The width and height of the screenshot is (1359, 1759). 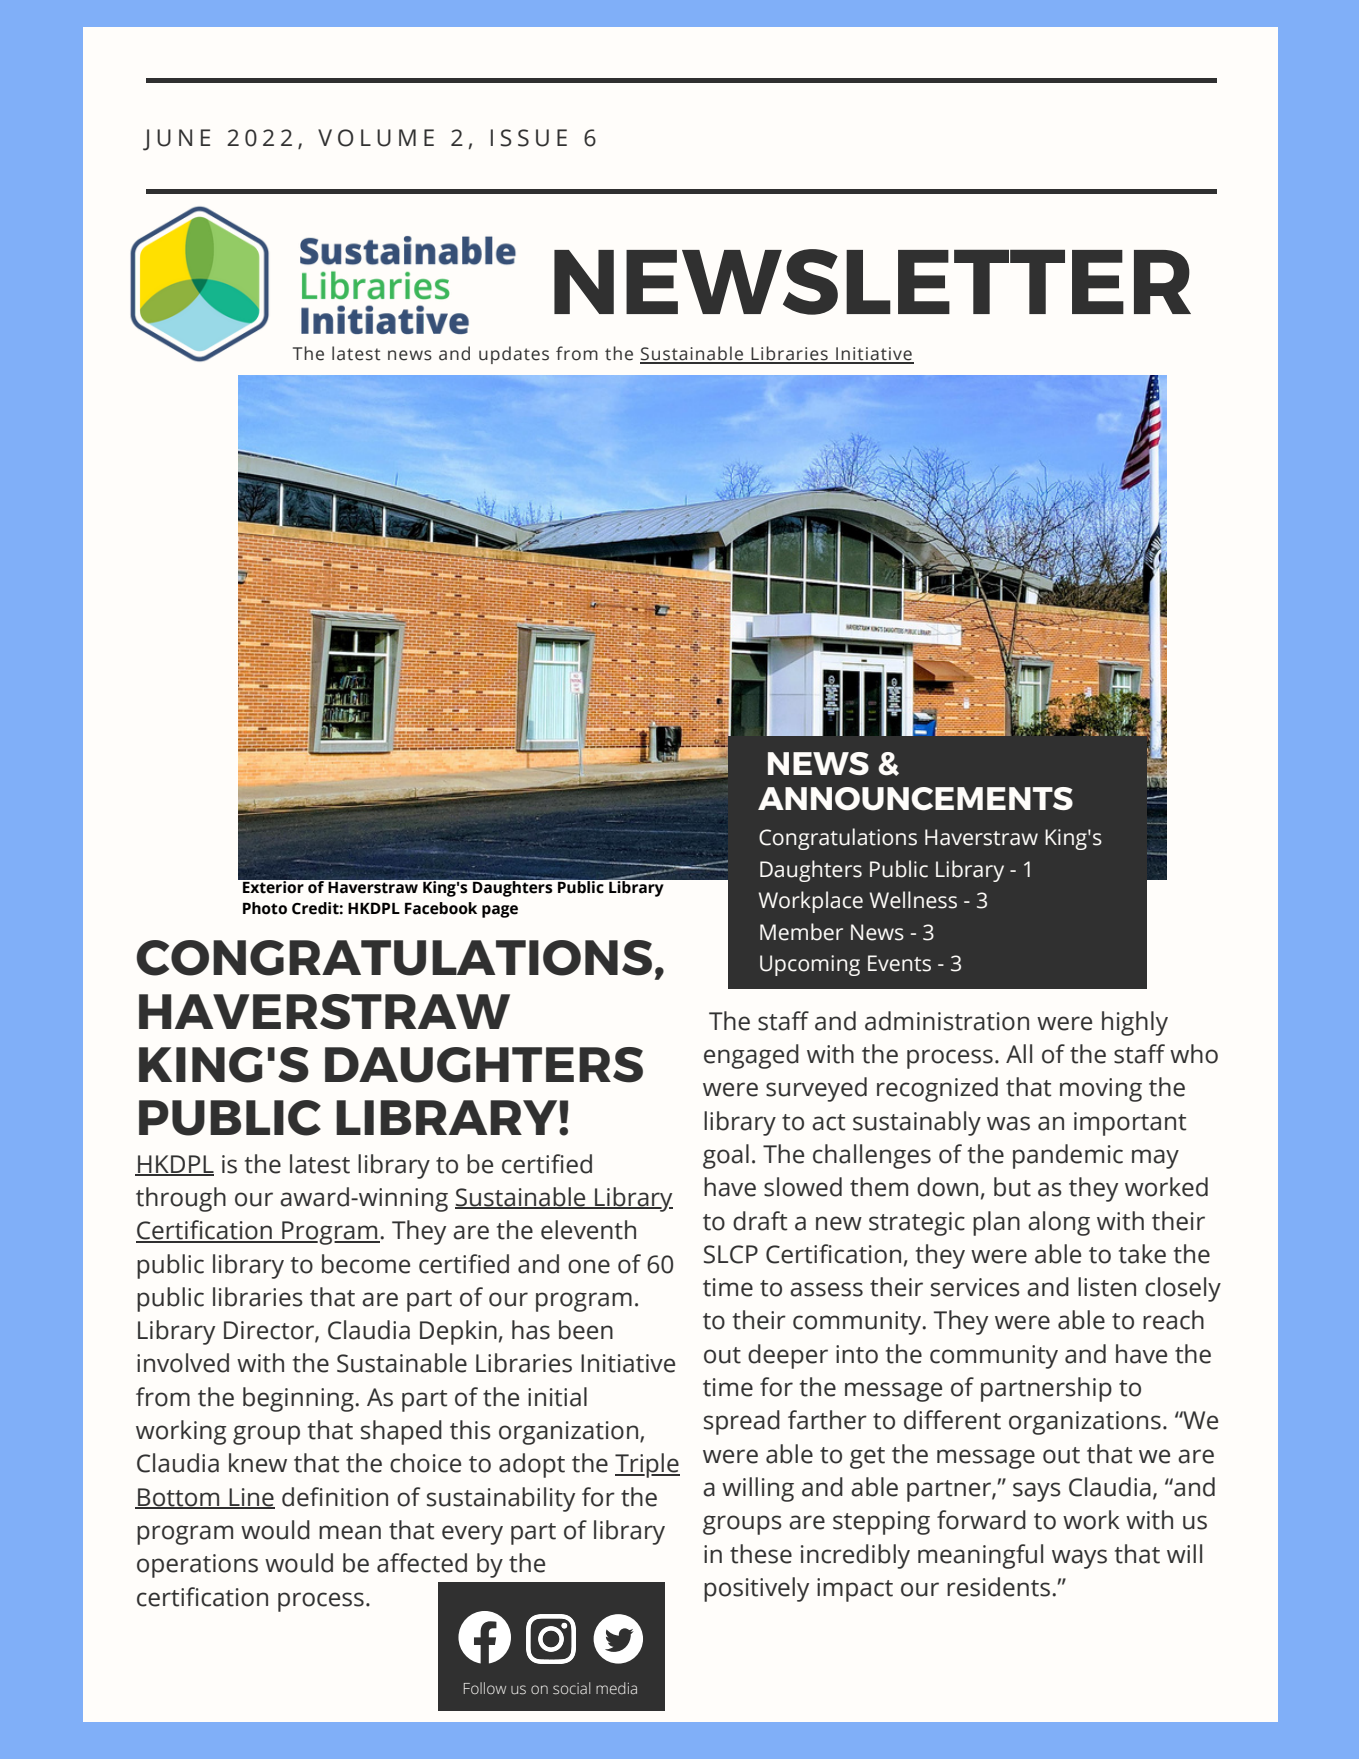 I want to click on Photo, so click(x=265, y=908).
